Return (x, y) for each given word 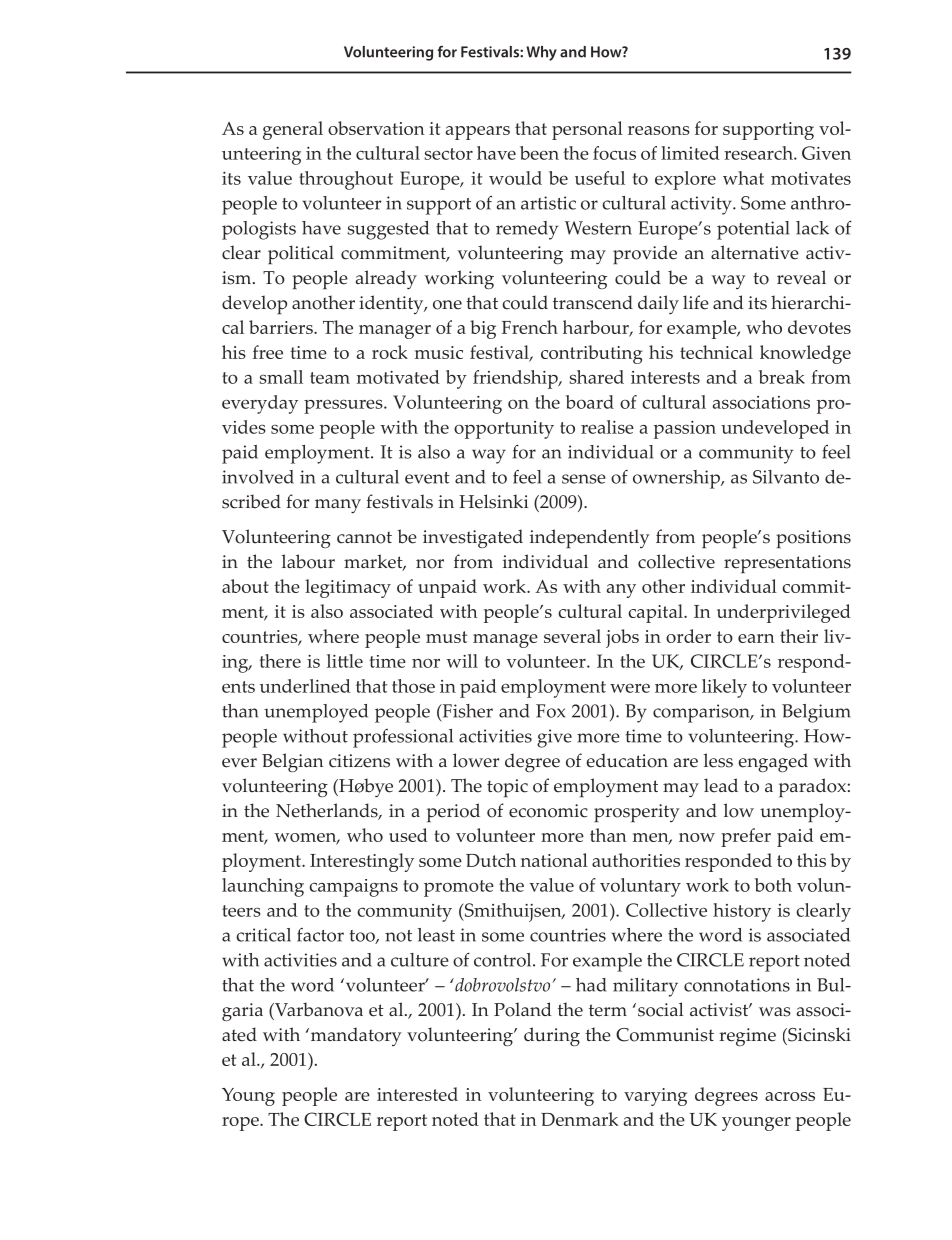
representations (787, 564)
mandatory (355, 1036)
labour (308, 561)
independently (590, 538)
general (293, 130)
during (552, 1036)
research (759, 153)
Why (541, 53)
